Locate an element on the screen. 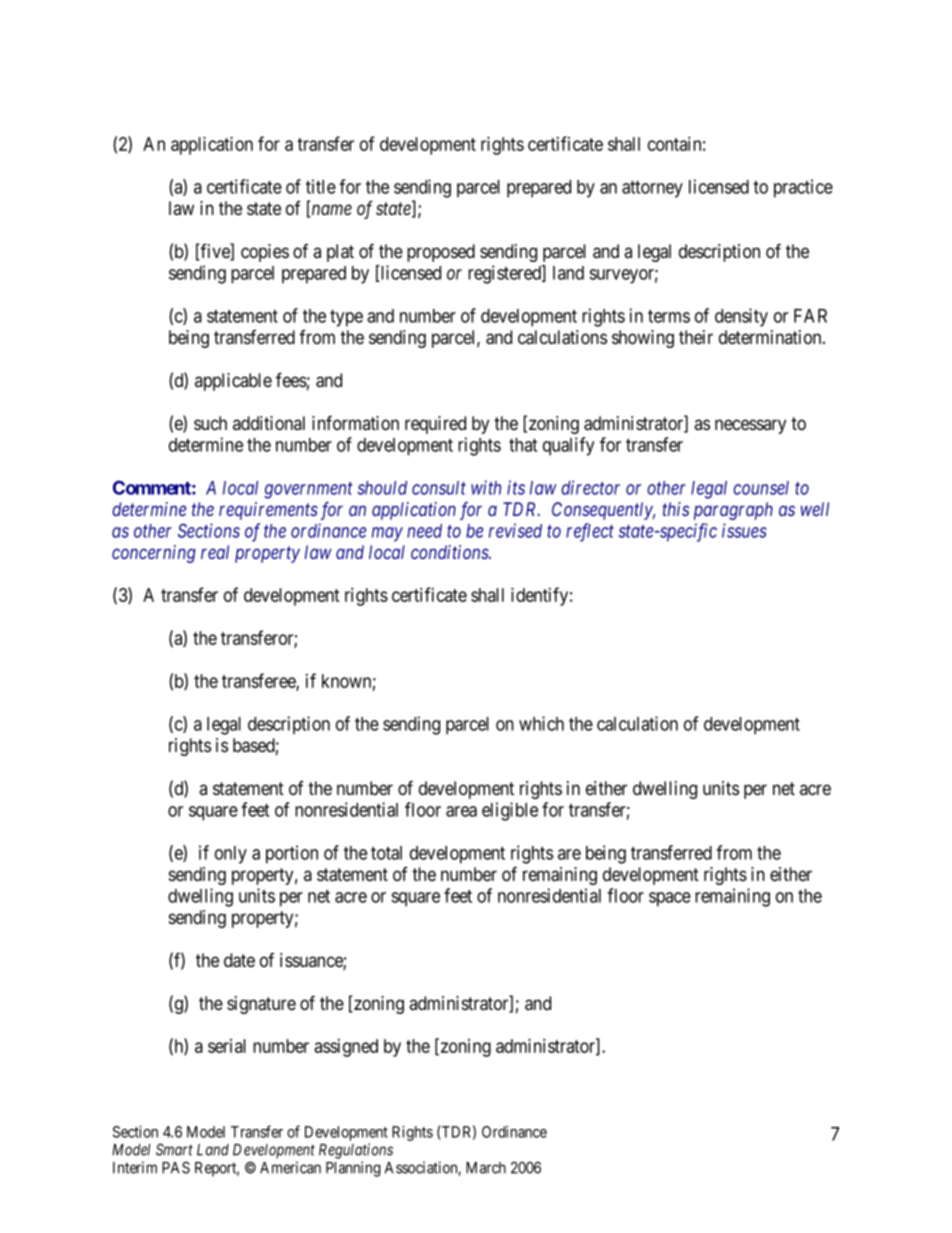 This screenshot has height=1233, width=952. copies is located at coordinates (265, 253).
